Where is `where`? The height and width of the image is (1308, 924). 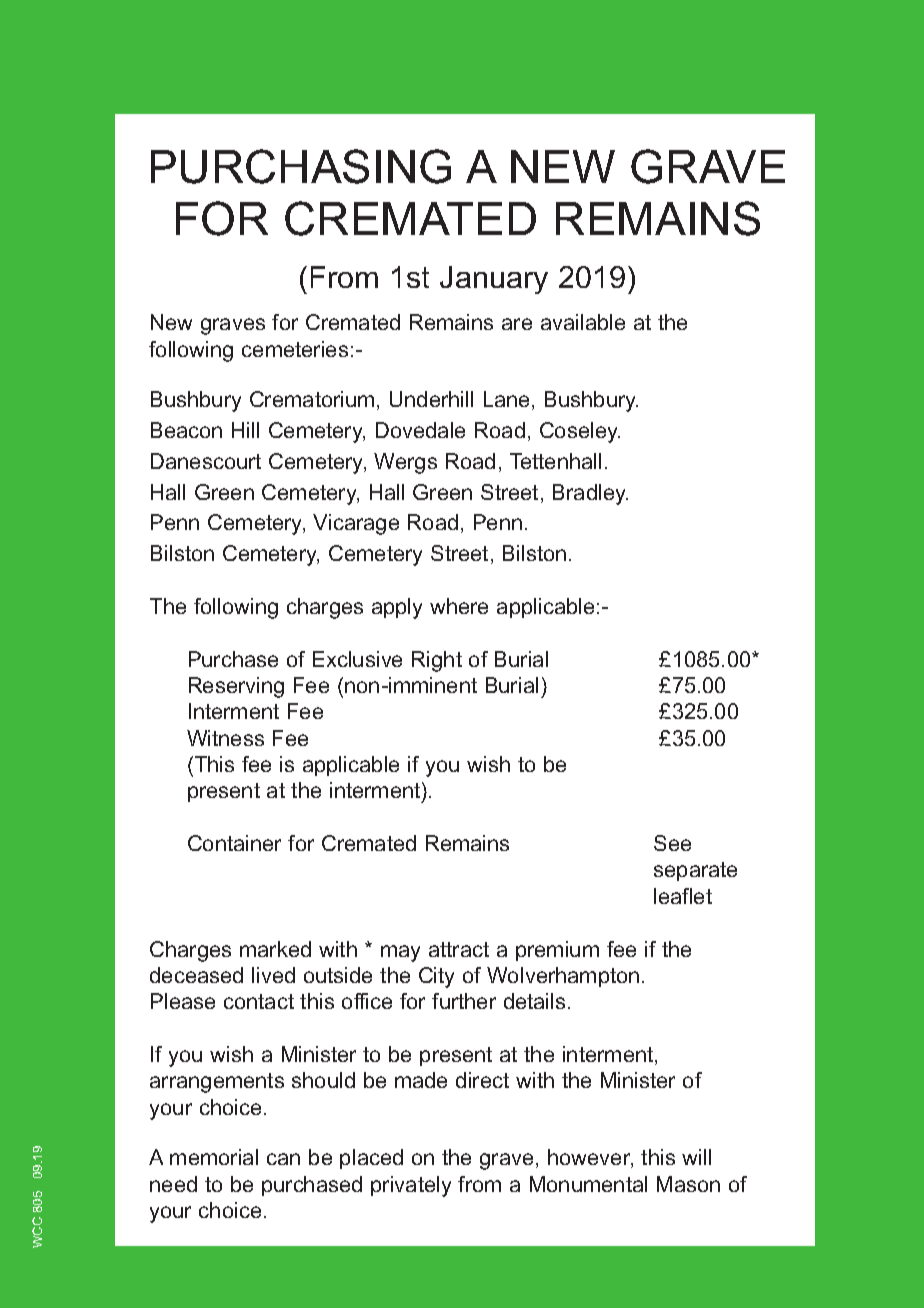
where is located at coordinates (459, 606).
